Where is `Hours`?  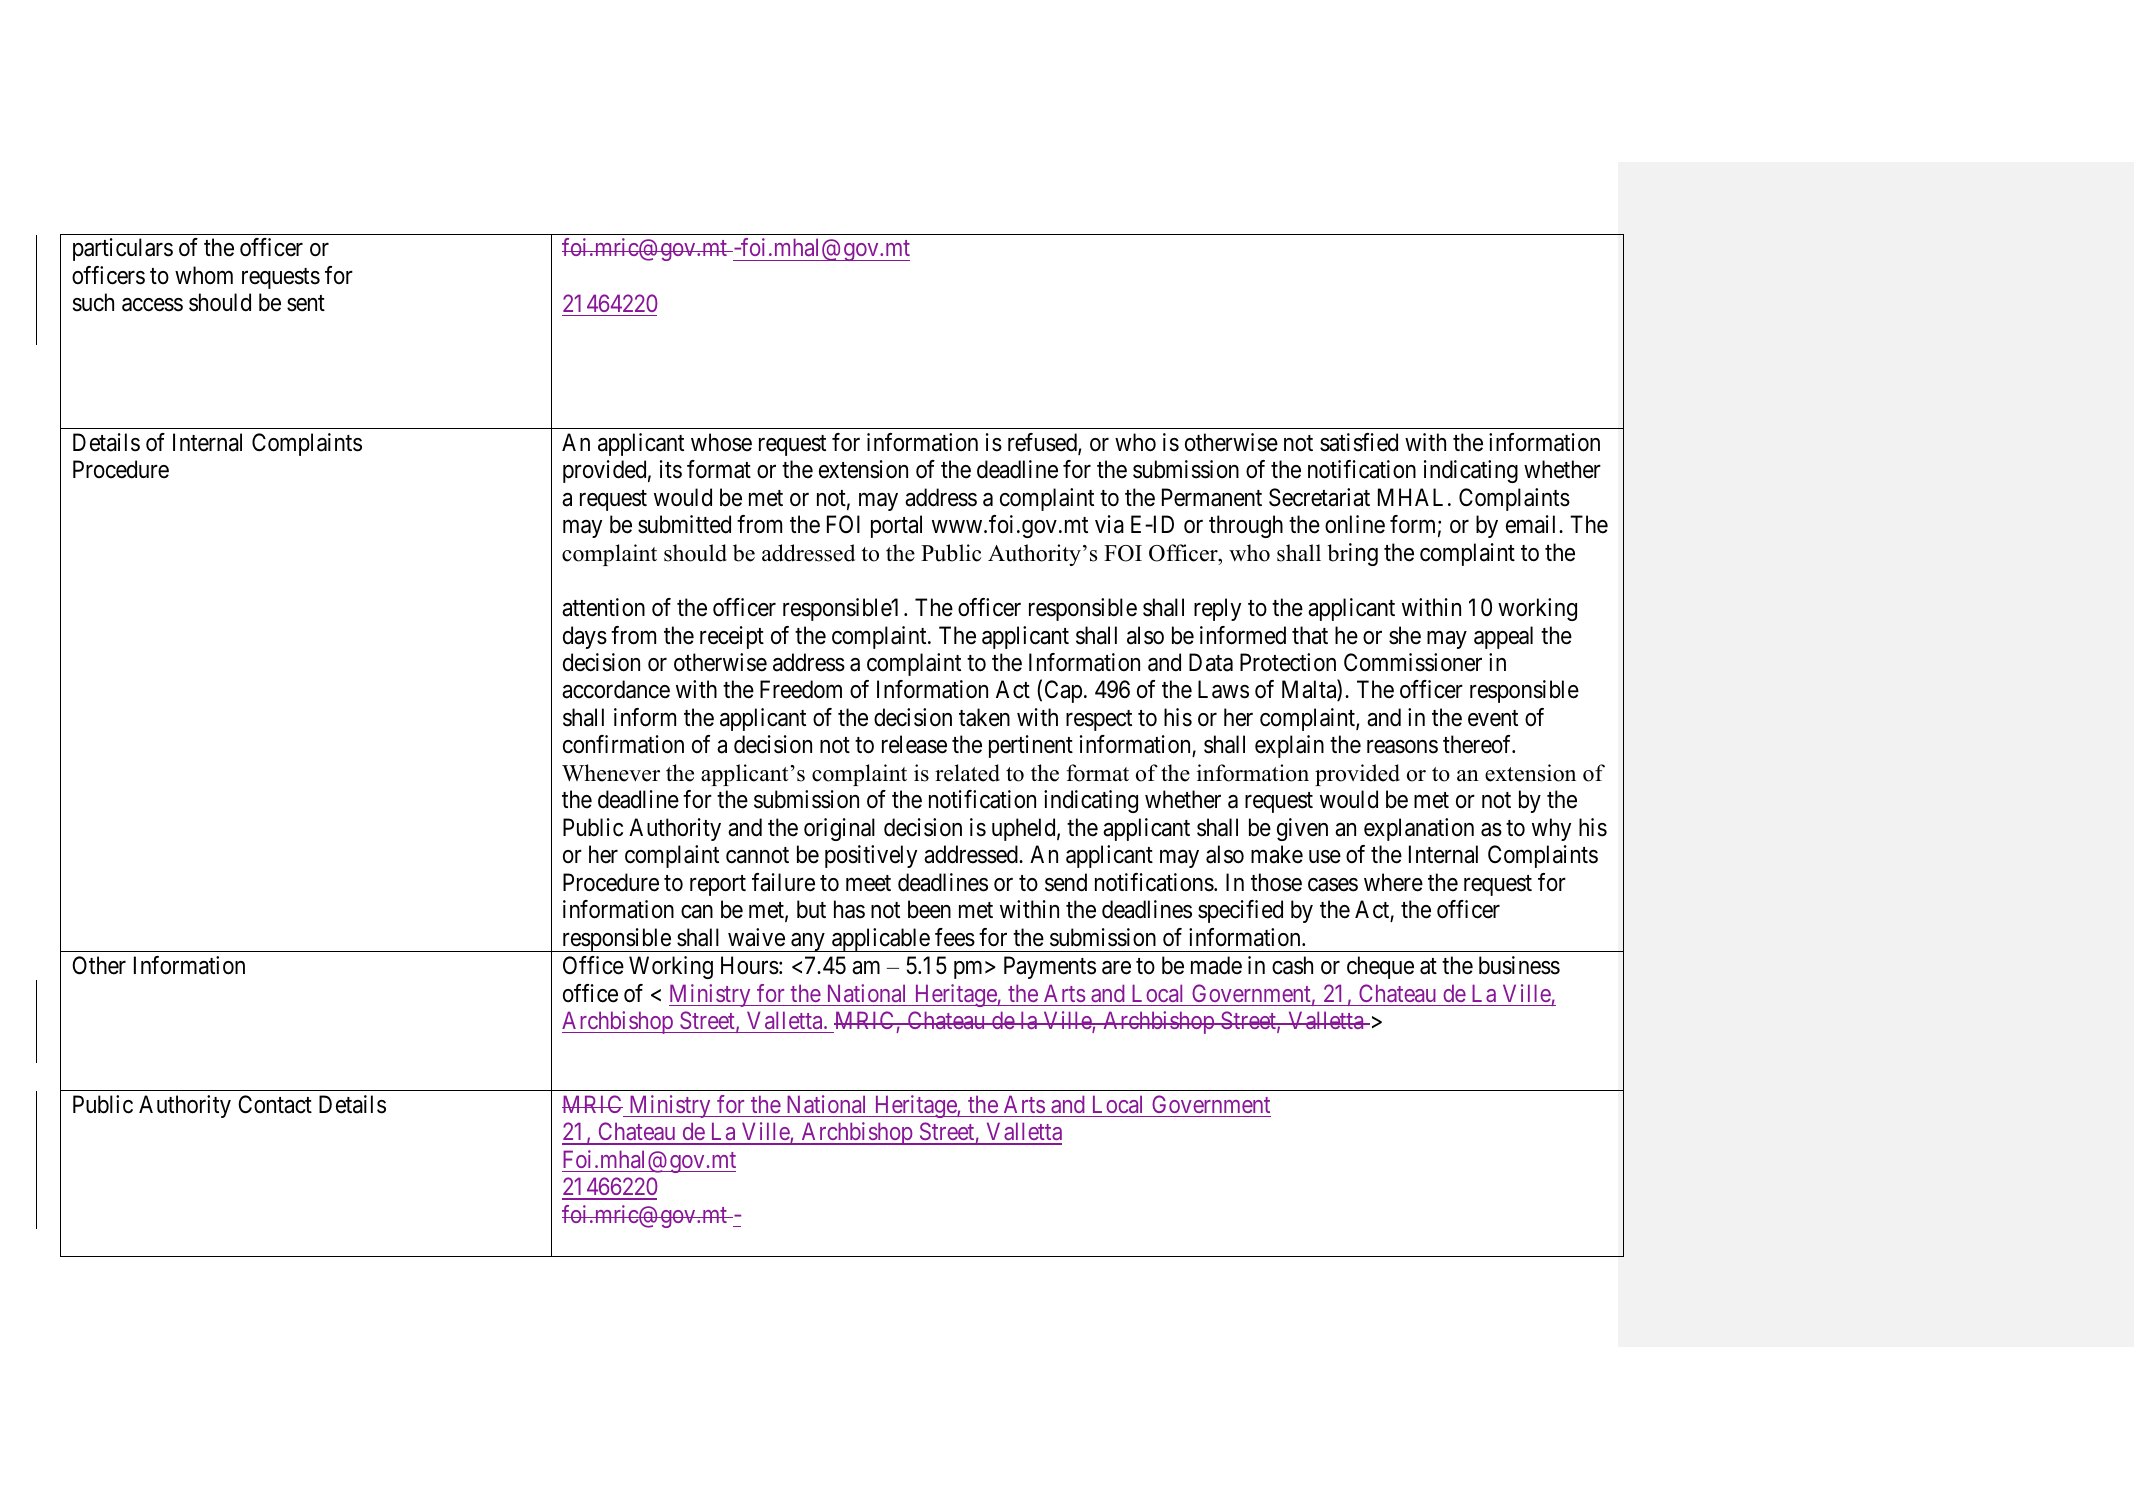 Hours is located at coordinates (750, 965).
